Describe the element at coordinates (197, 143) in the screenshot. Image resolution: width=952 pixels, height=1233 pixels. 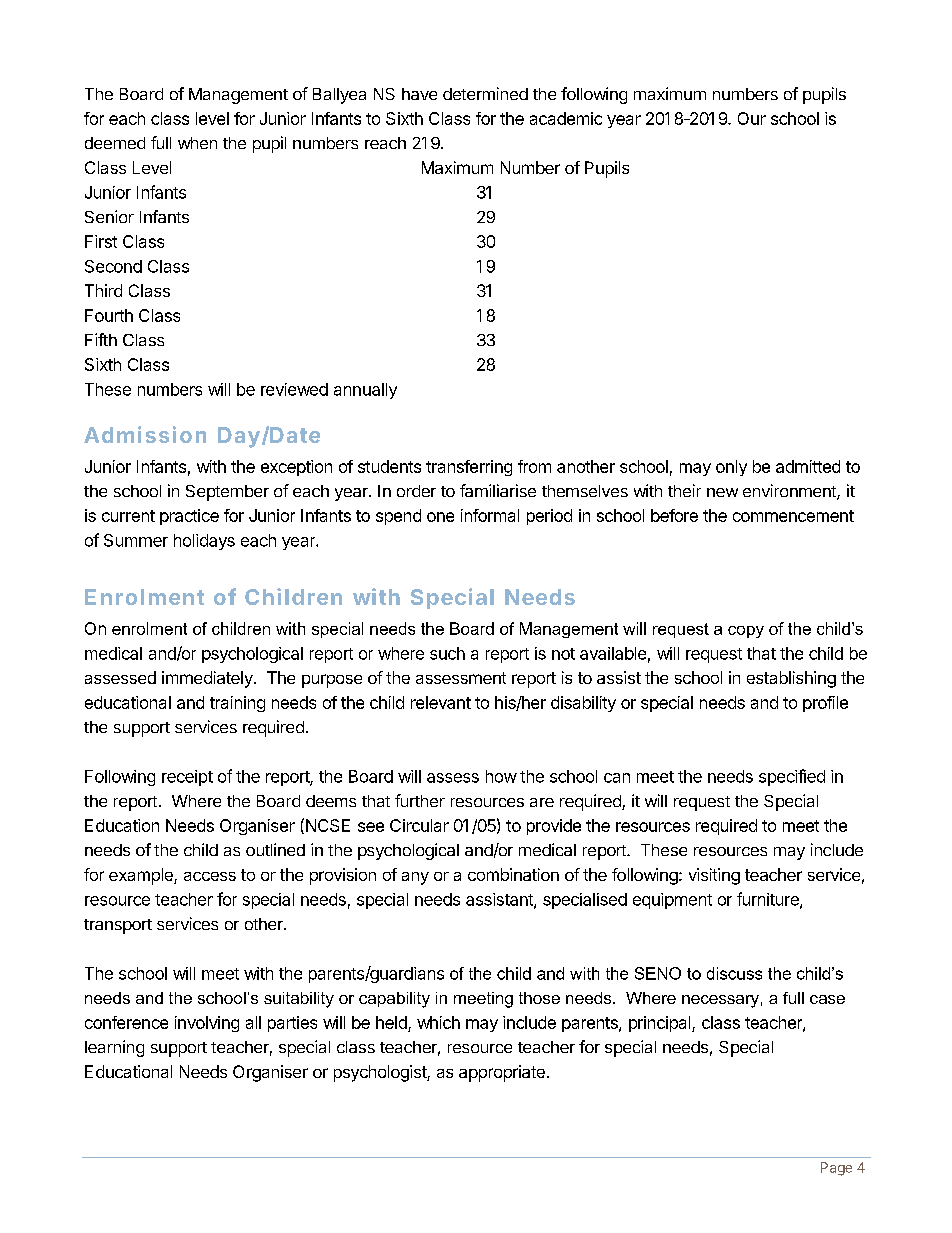
I see `when` at that location.
